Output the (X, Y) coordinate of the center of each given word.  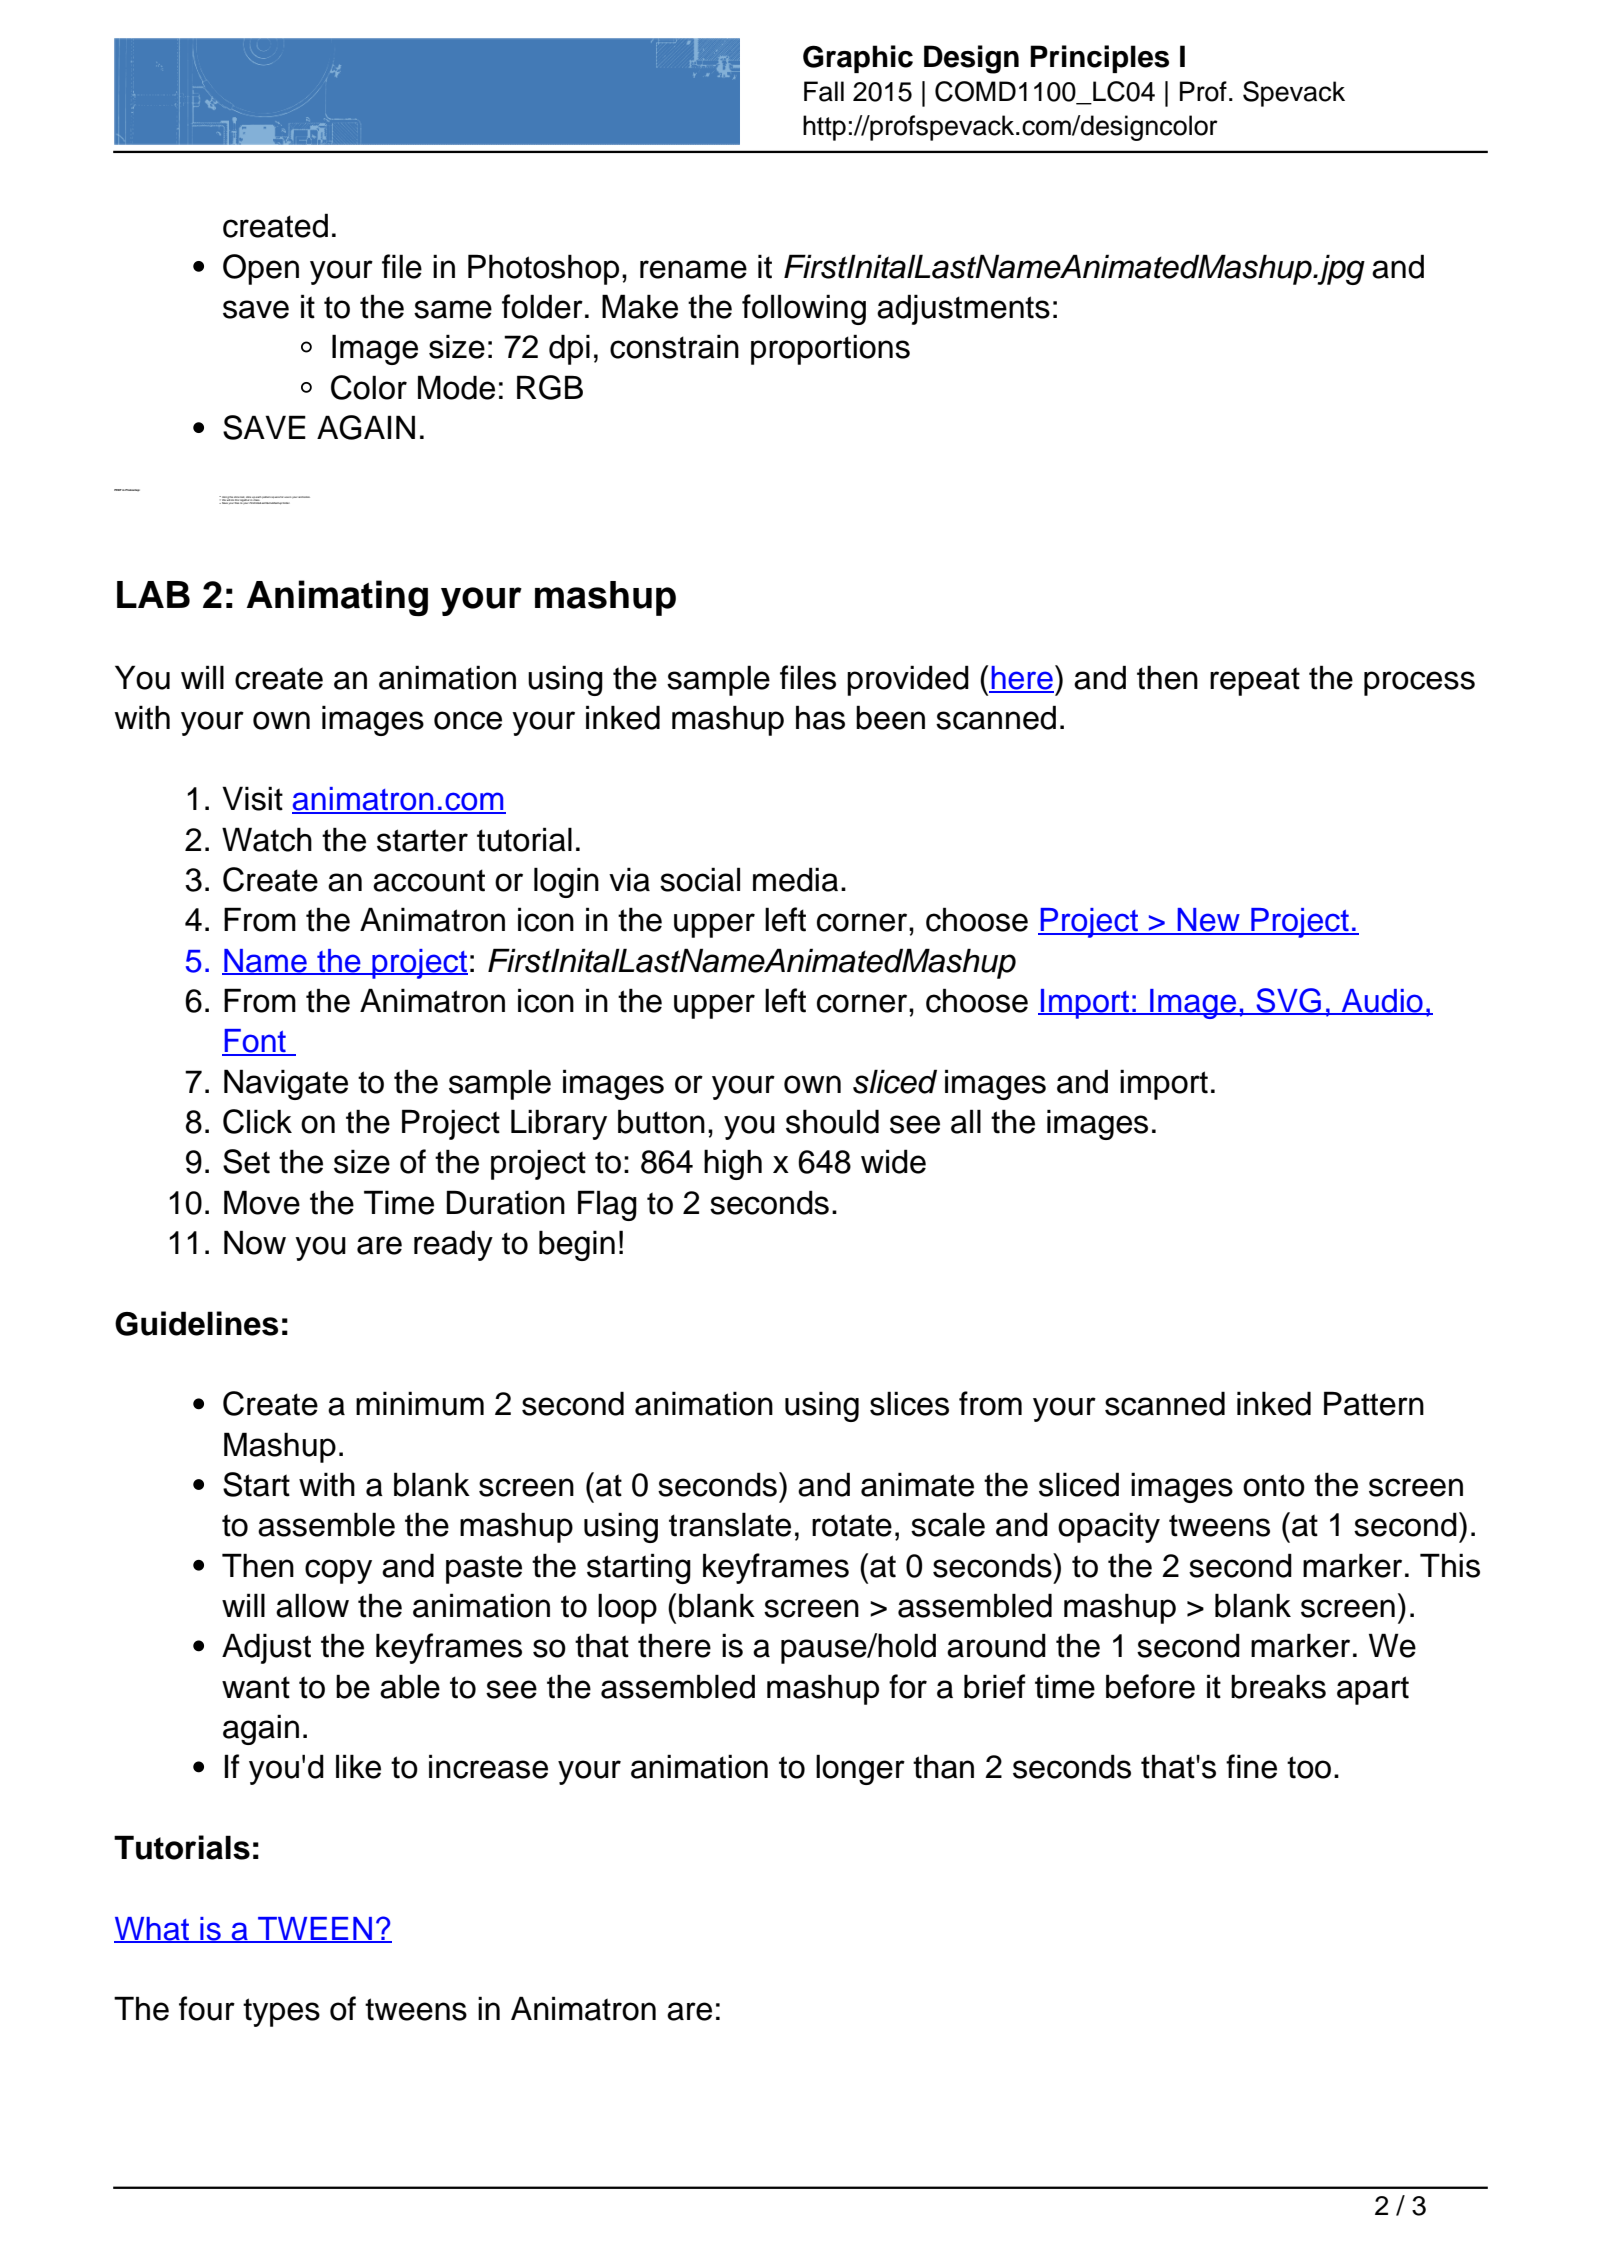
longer (860, 1769)
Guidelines (196, 1323)
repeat (1255, 681)
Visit (252, 798)
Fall (824, 91)
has (820, 717)
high (733, 1164)
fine (1251, 1766)
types (281, 2012)
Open (261, 269)
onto (1274, 1485)
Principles (1099, 59)
